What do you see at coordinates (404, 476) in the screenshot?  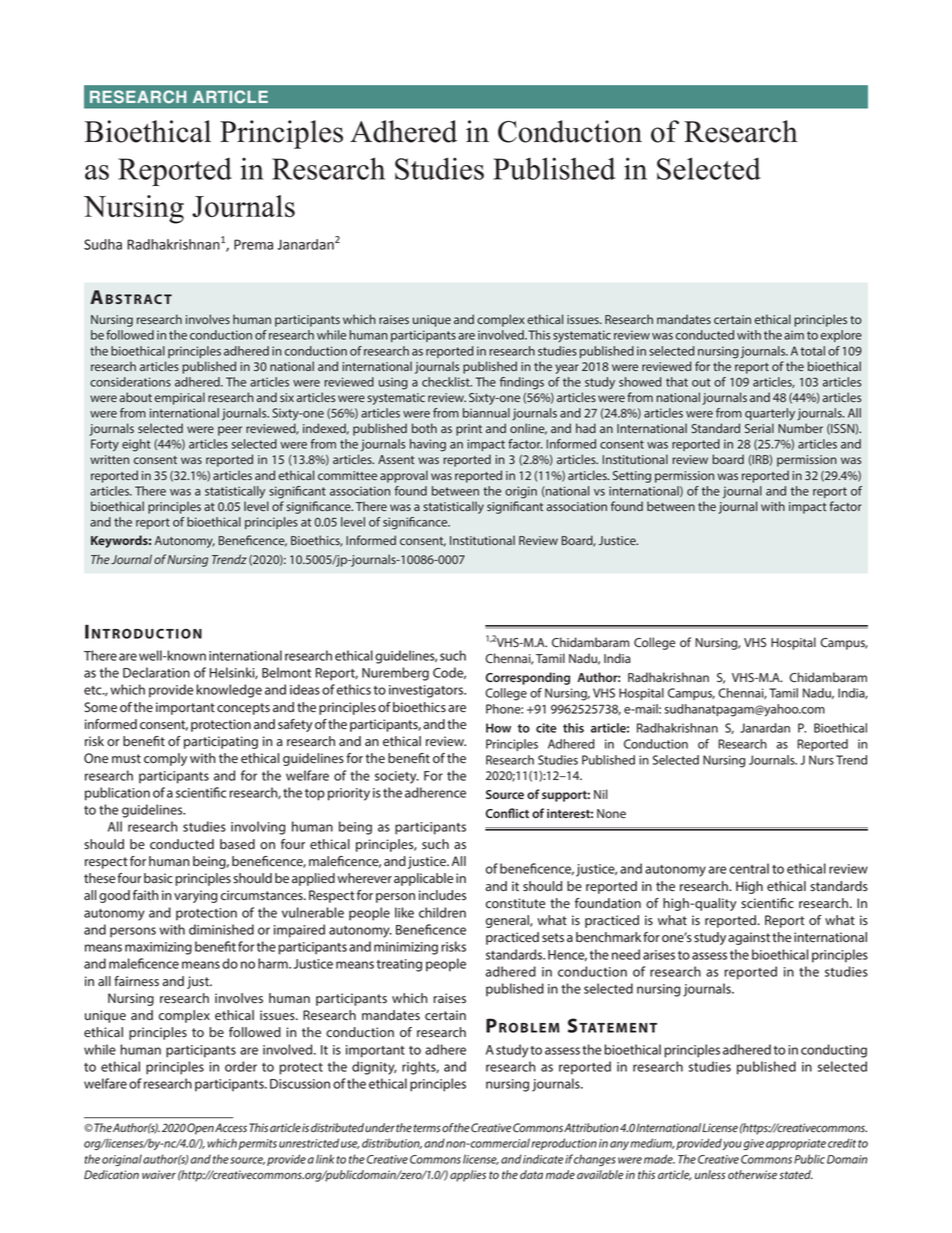 I see `approval` at bounding box center [404, 476].
